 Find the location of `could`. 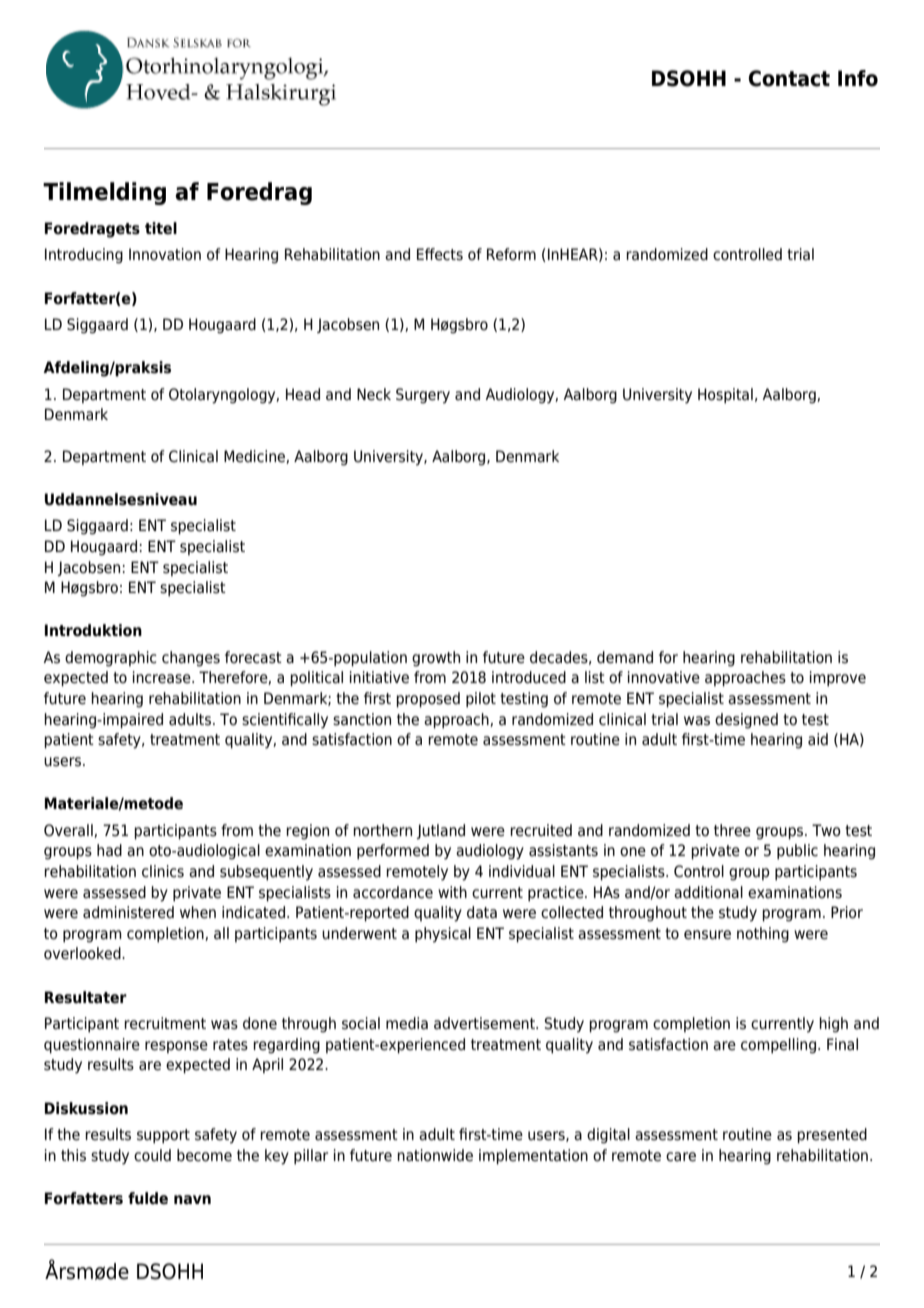

could is located at coordinates (152, 1155).
